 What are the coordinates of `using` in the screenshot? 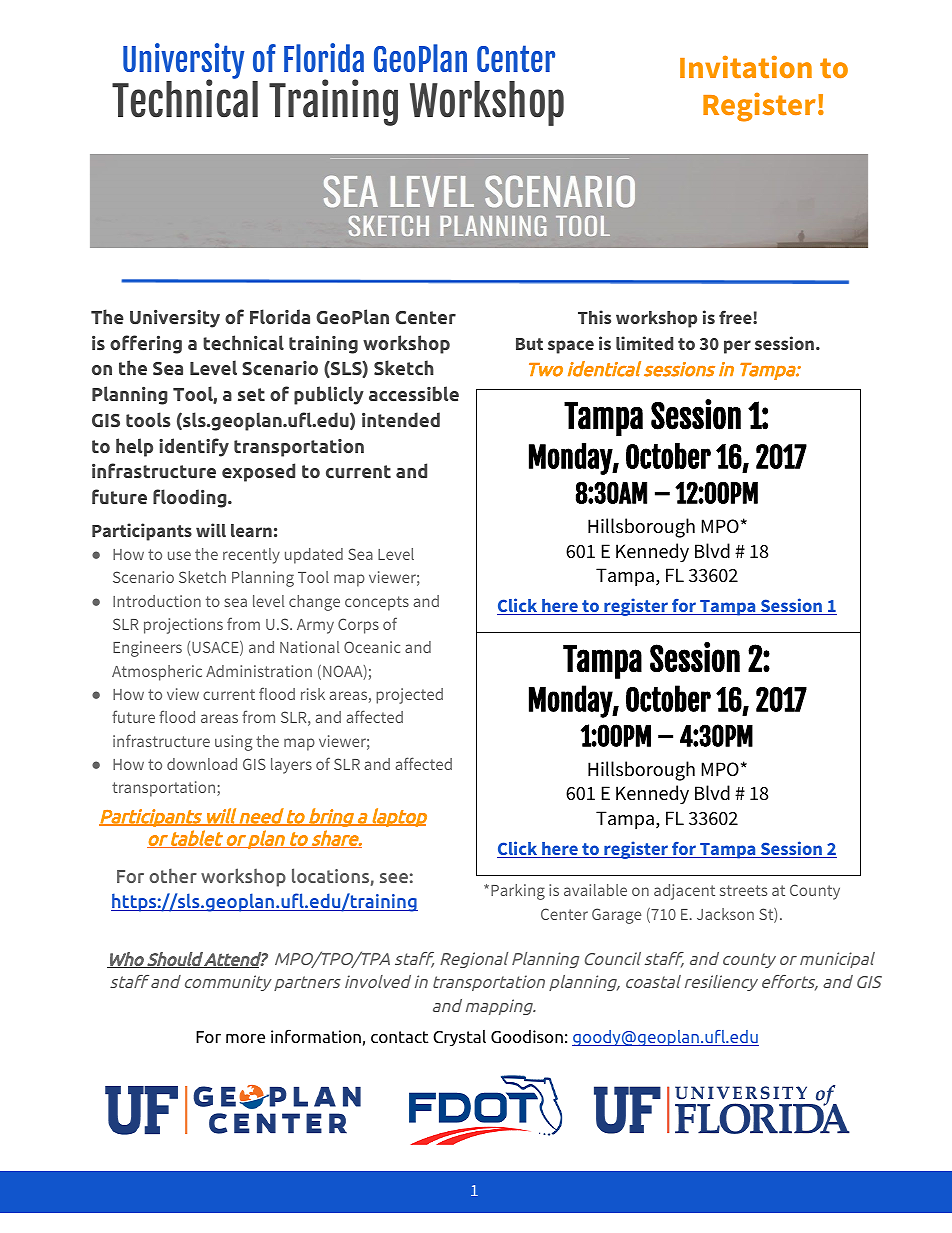 It's located at (233, 743).
